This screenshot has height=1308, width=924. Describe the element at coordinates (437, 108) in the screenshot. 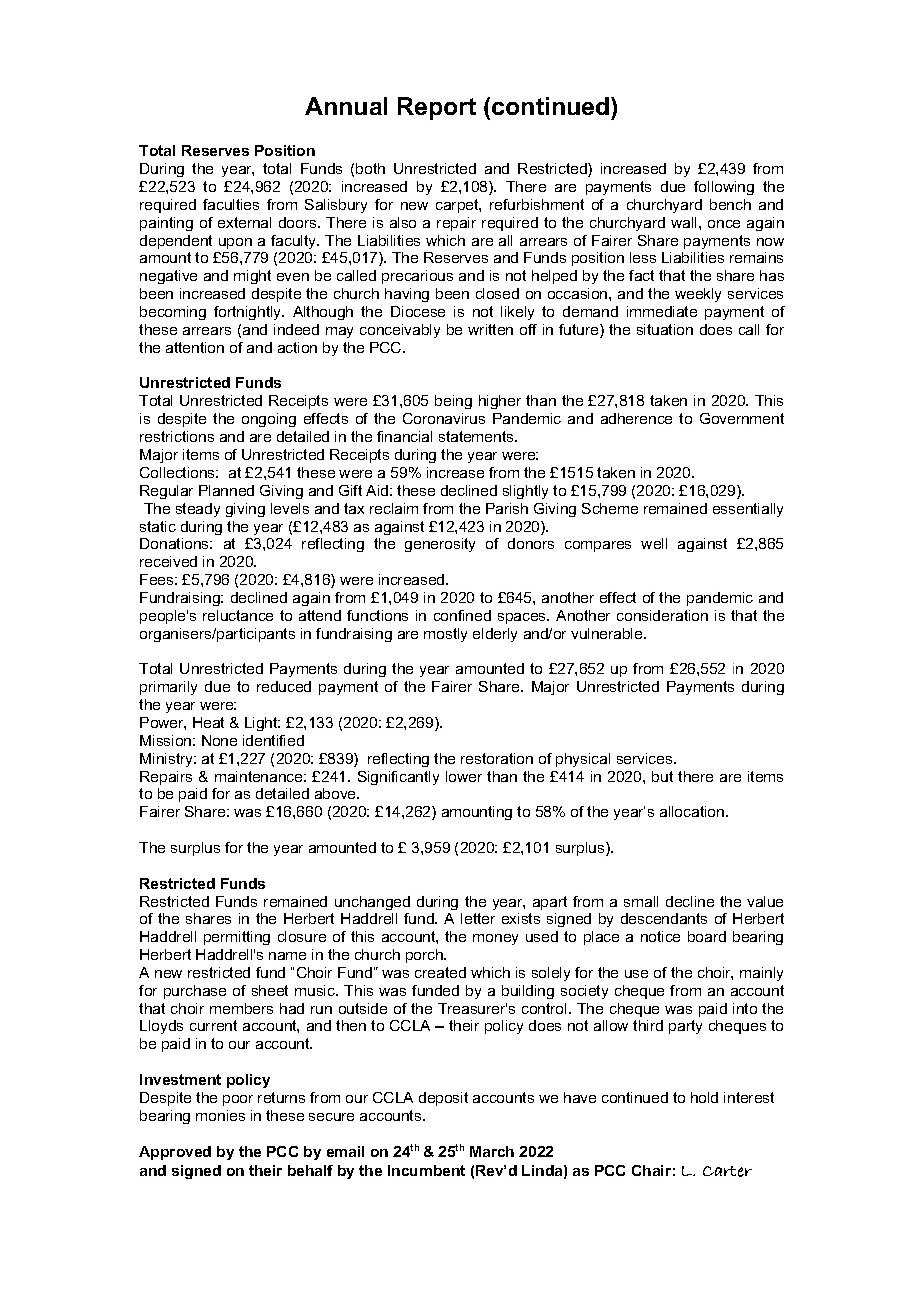

I see `Report` at that location.
